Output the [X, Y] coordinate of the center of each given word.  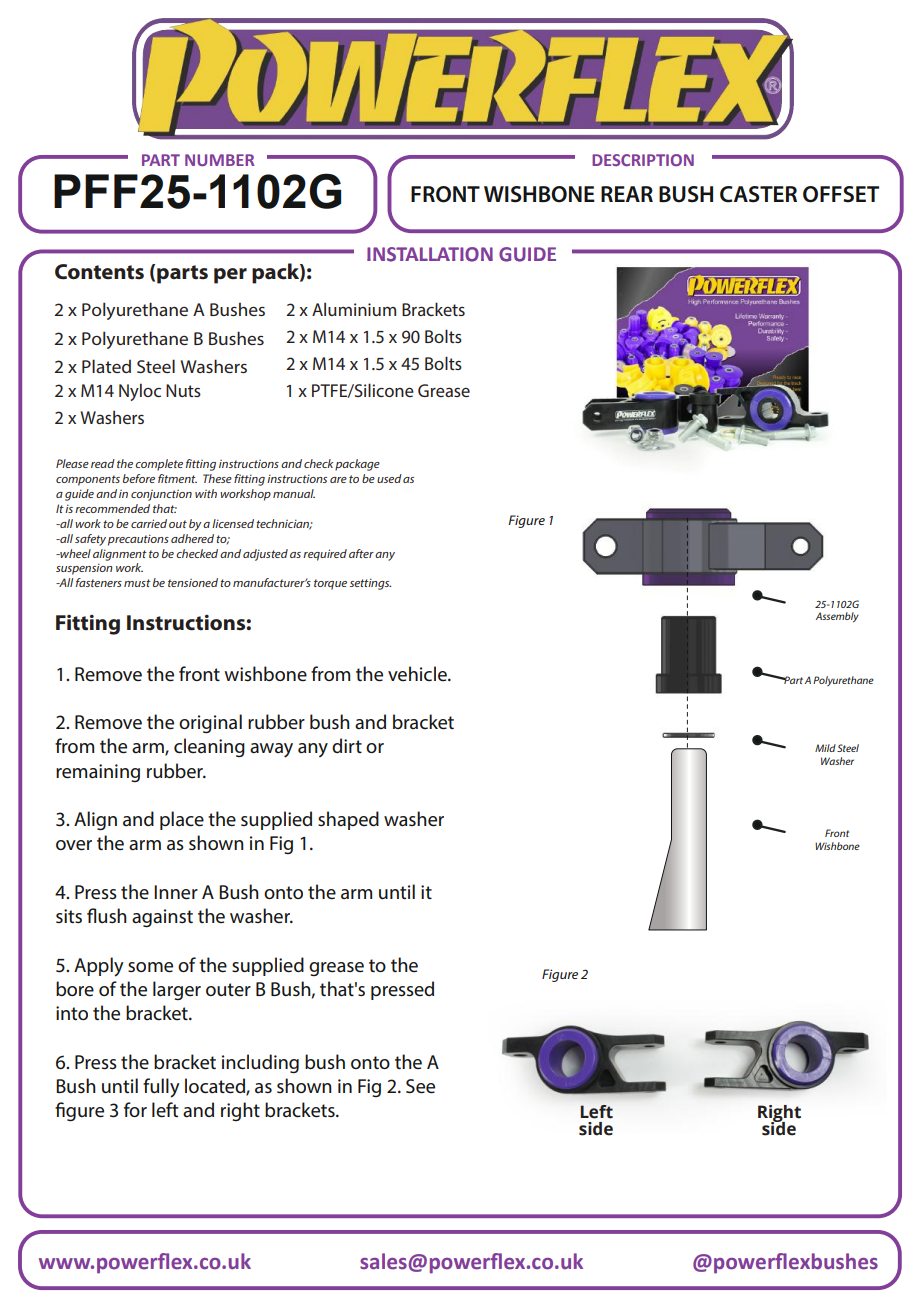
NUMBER [219, 160]
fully [161, 1088]
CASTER [758, 194]
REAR [627, 194]
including [260, 1064]
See [420, 1086]
